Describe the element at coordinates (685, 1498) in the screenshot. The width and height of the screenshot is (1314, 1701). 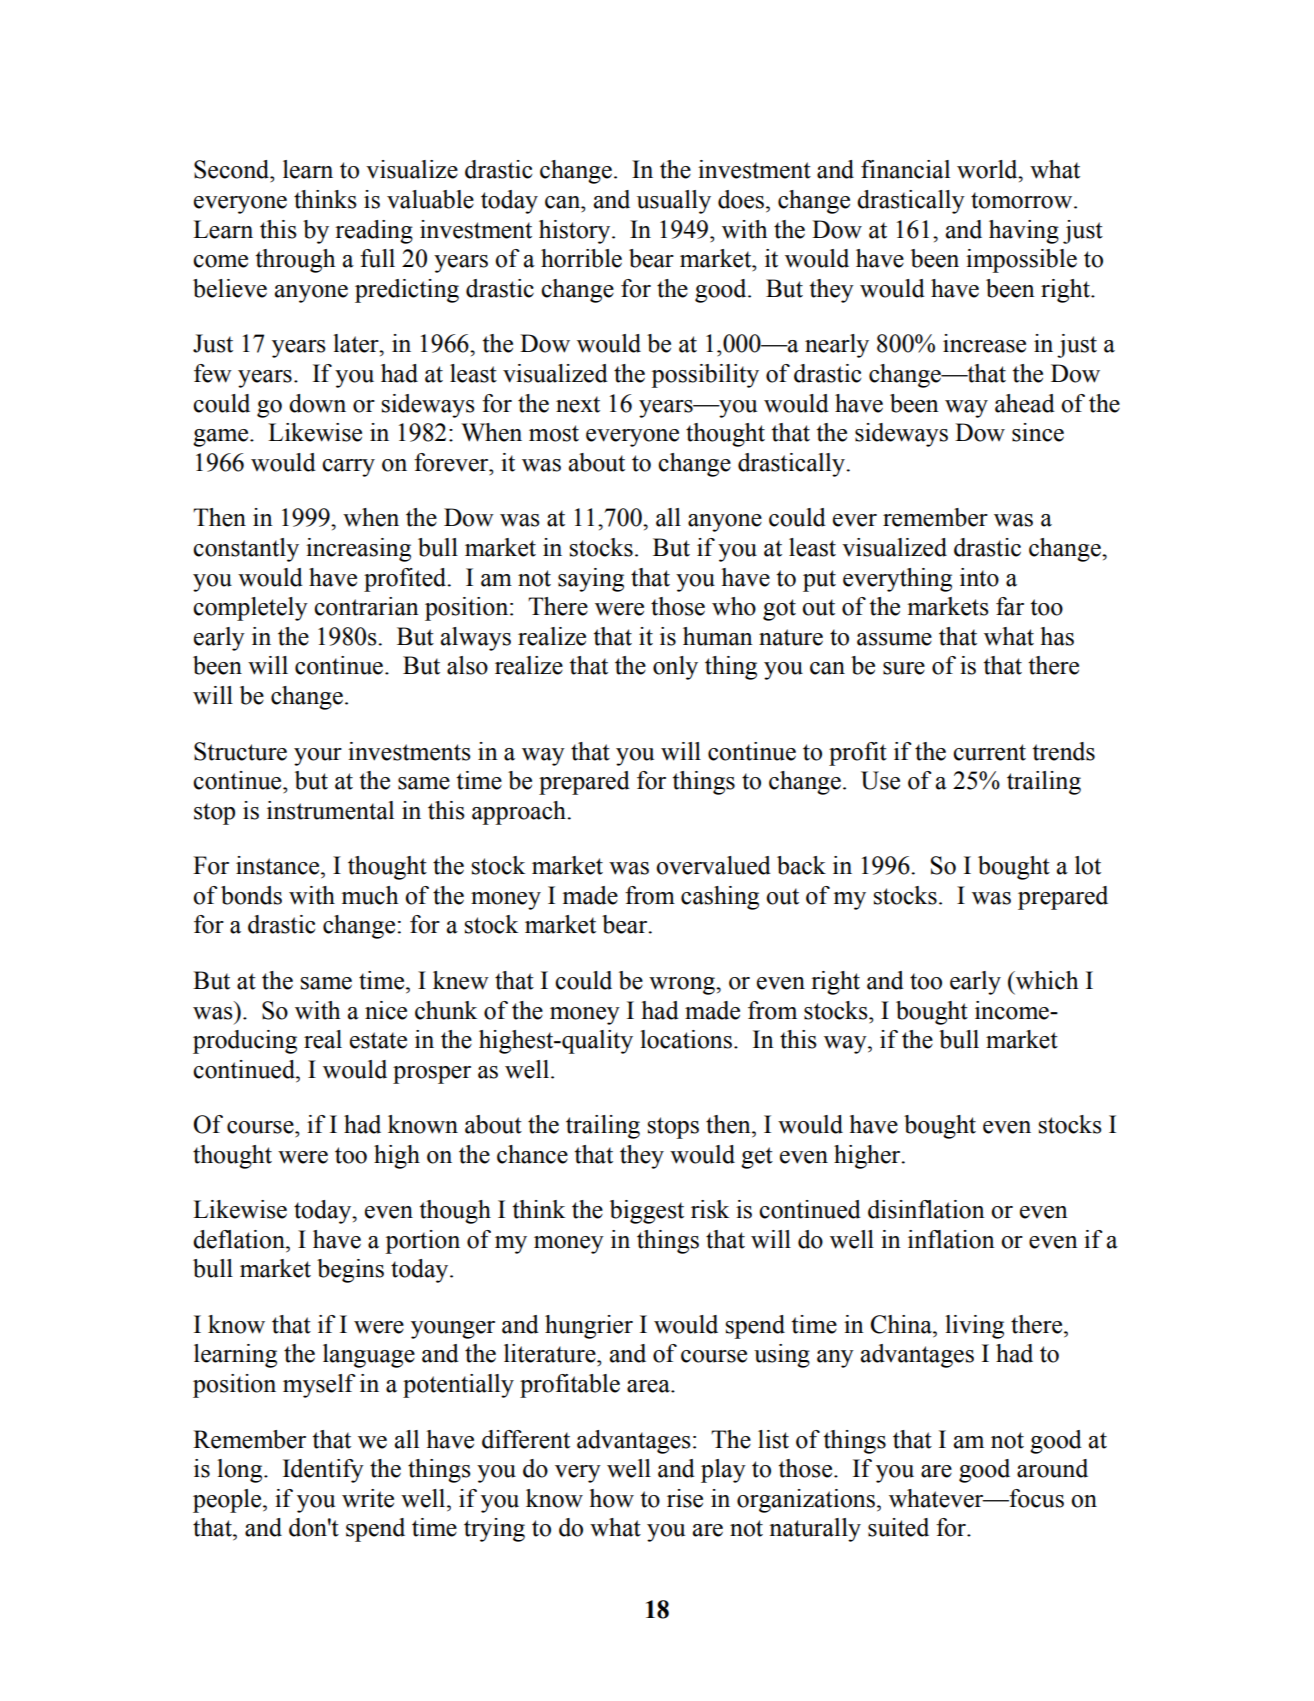
I see `rise` at that location.
